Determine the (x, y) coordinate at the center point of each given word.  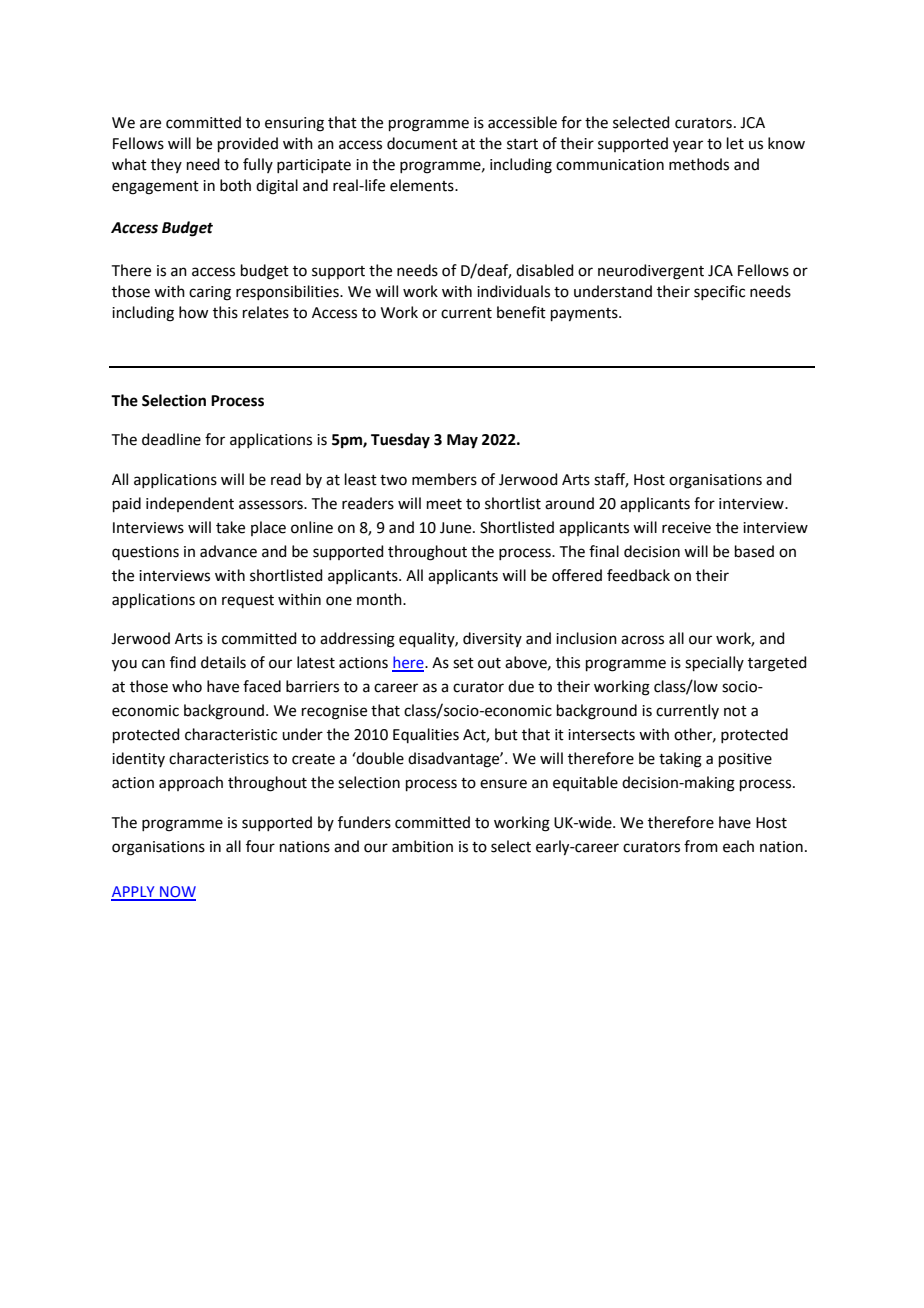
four (260, 846)
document (422, 143)
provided (248, 144)
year (688, 146)
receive (686, 528)
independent (190, 504)
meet (444, 504)
